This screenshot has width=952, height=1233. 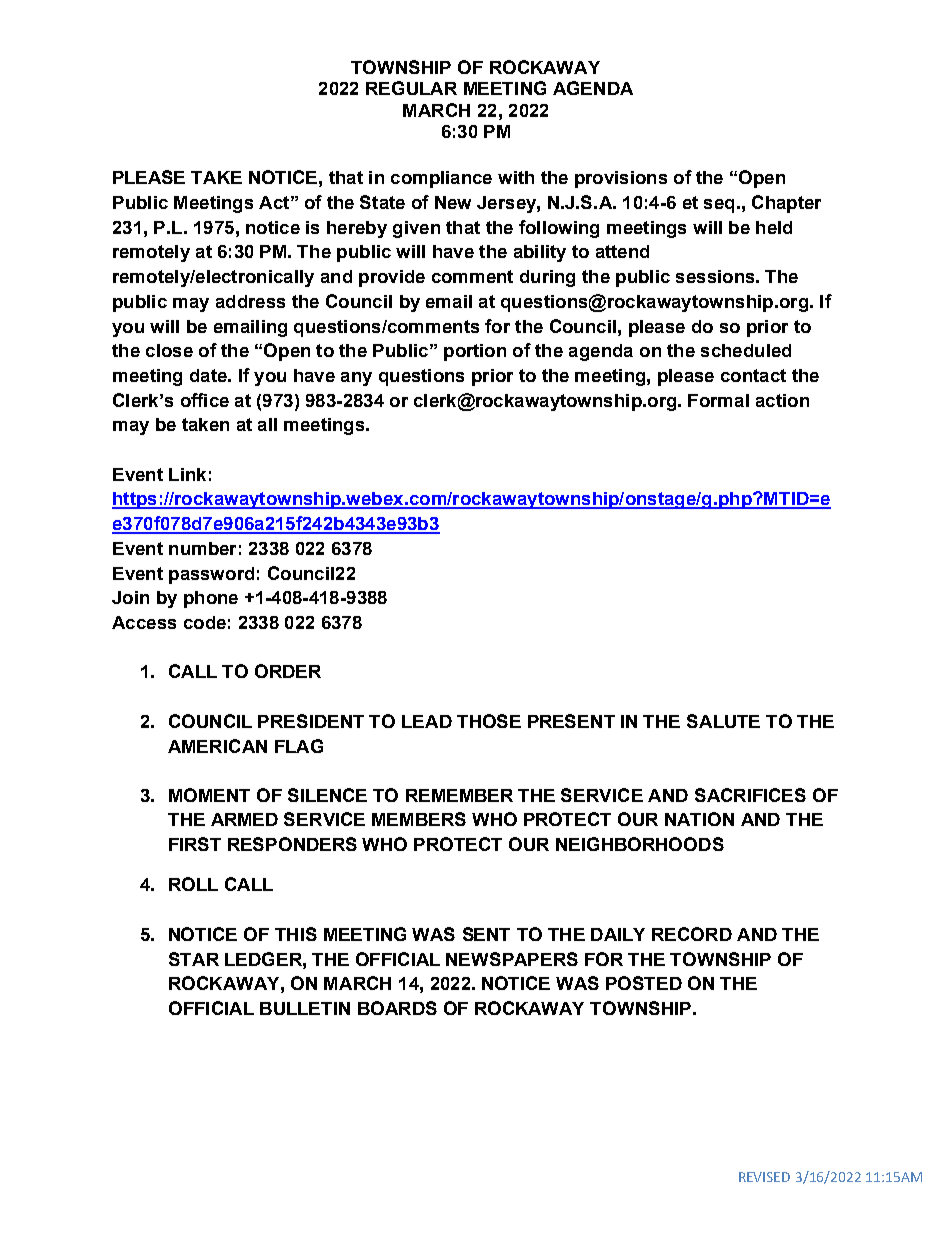 What do you see at coordinates (699, 819) in the screenshot?
I see `NATION` at bounding box center [699, 819].
